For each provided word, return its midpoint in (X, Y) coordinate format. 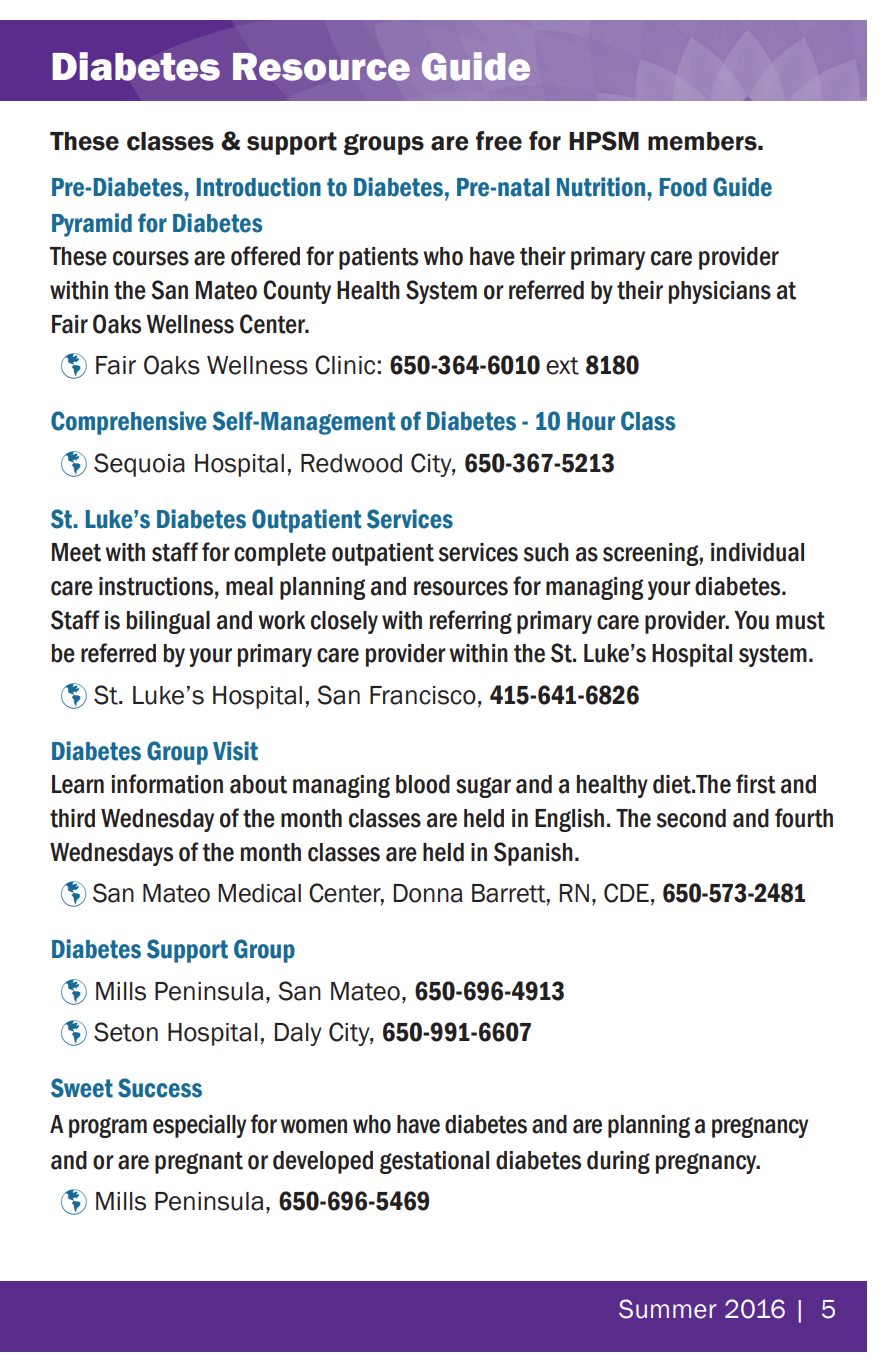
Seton (126, 1032)
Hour (591, 421)
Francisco (423, 695)
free (499, 141)
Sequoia (139, 465)
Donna (427, 893)
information (167, 784)
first (756, 784)
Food (683, 187)
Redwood (351, 463)
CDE (626, 893)
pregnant (199, 1163)
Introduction (259, 187)
